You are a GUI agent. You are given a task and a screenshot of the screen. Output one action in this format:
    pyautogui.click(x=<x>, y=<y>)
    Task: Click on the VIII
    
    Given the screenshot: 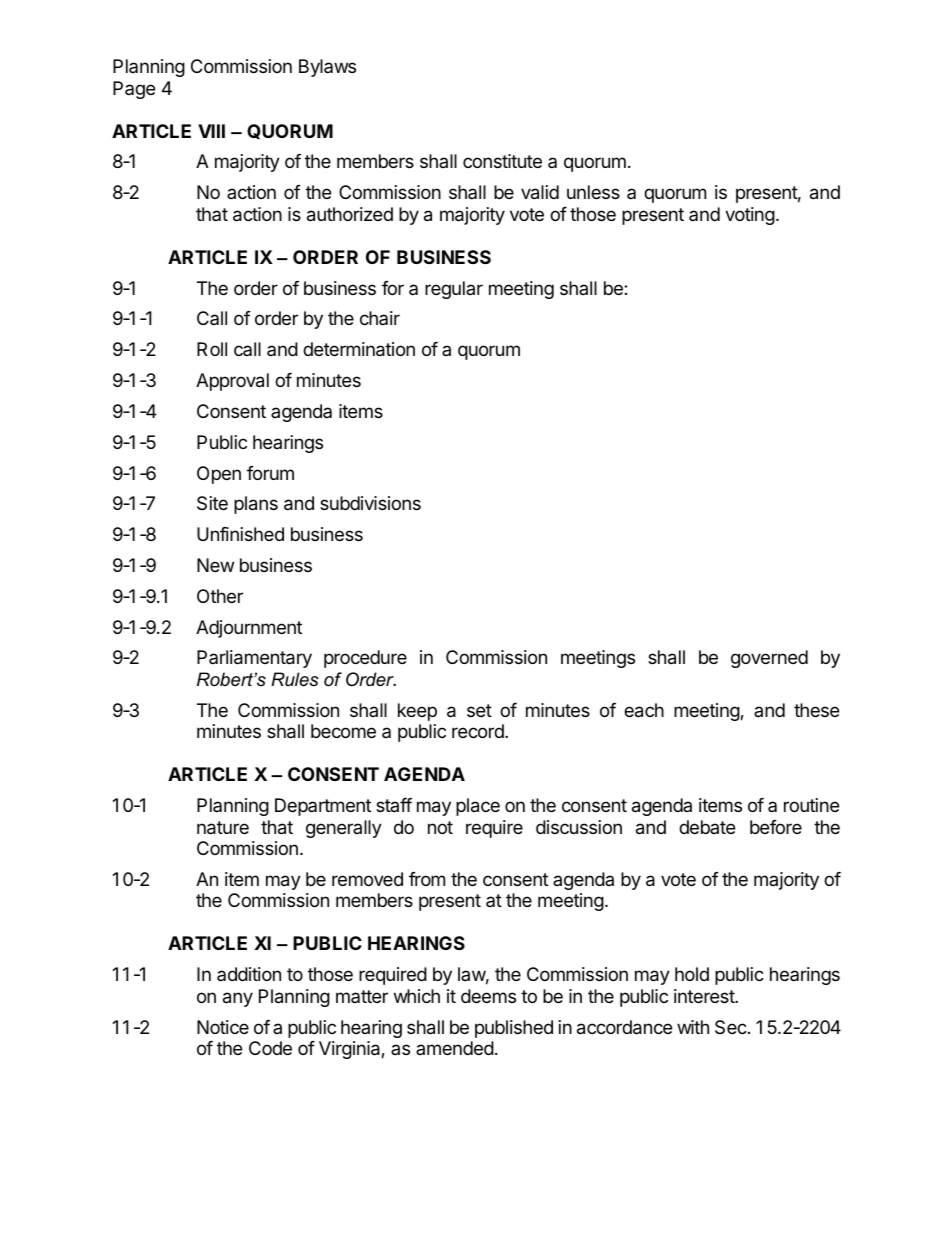 What is the action you would take?
    pyautogui.click(x=211, y=131)
